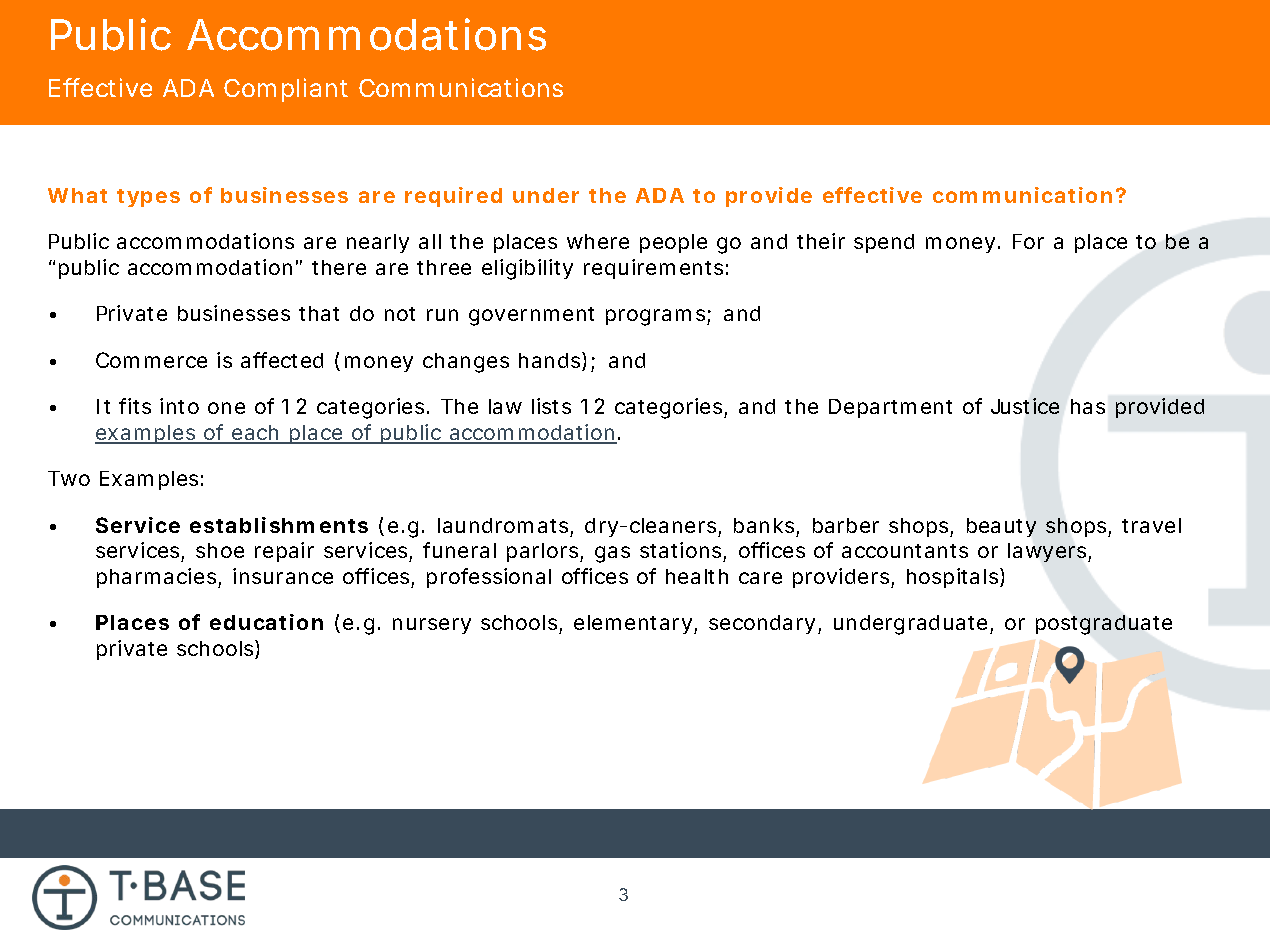 The image size is (1270, 952). What do you see at coordinates (453, 197) in the screenshot?
I see `required` at bounding box center [453, 197].
